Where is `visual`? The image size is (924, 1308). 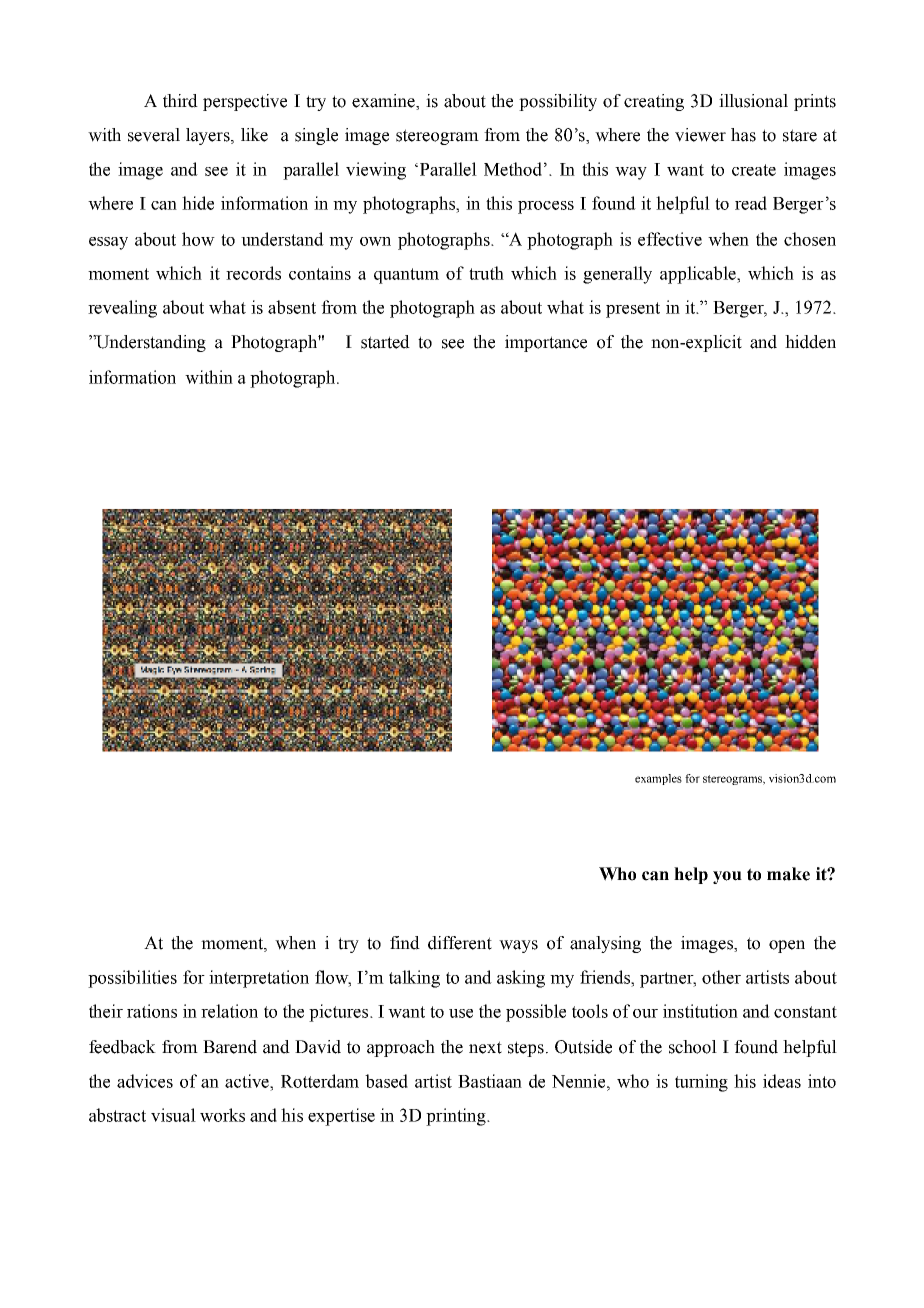
visual is located at coordinates (173, 1115).
